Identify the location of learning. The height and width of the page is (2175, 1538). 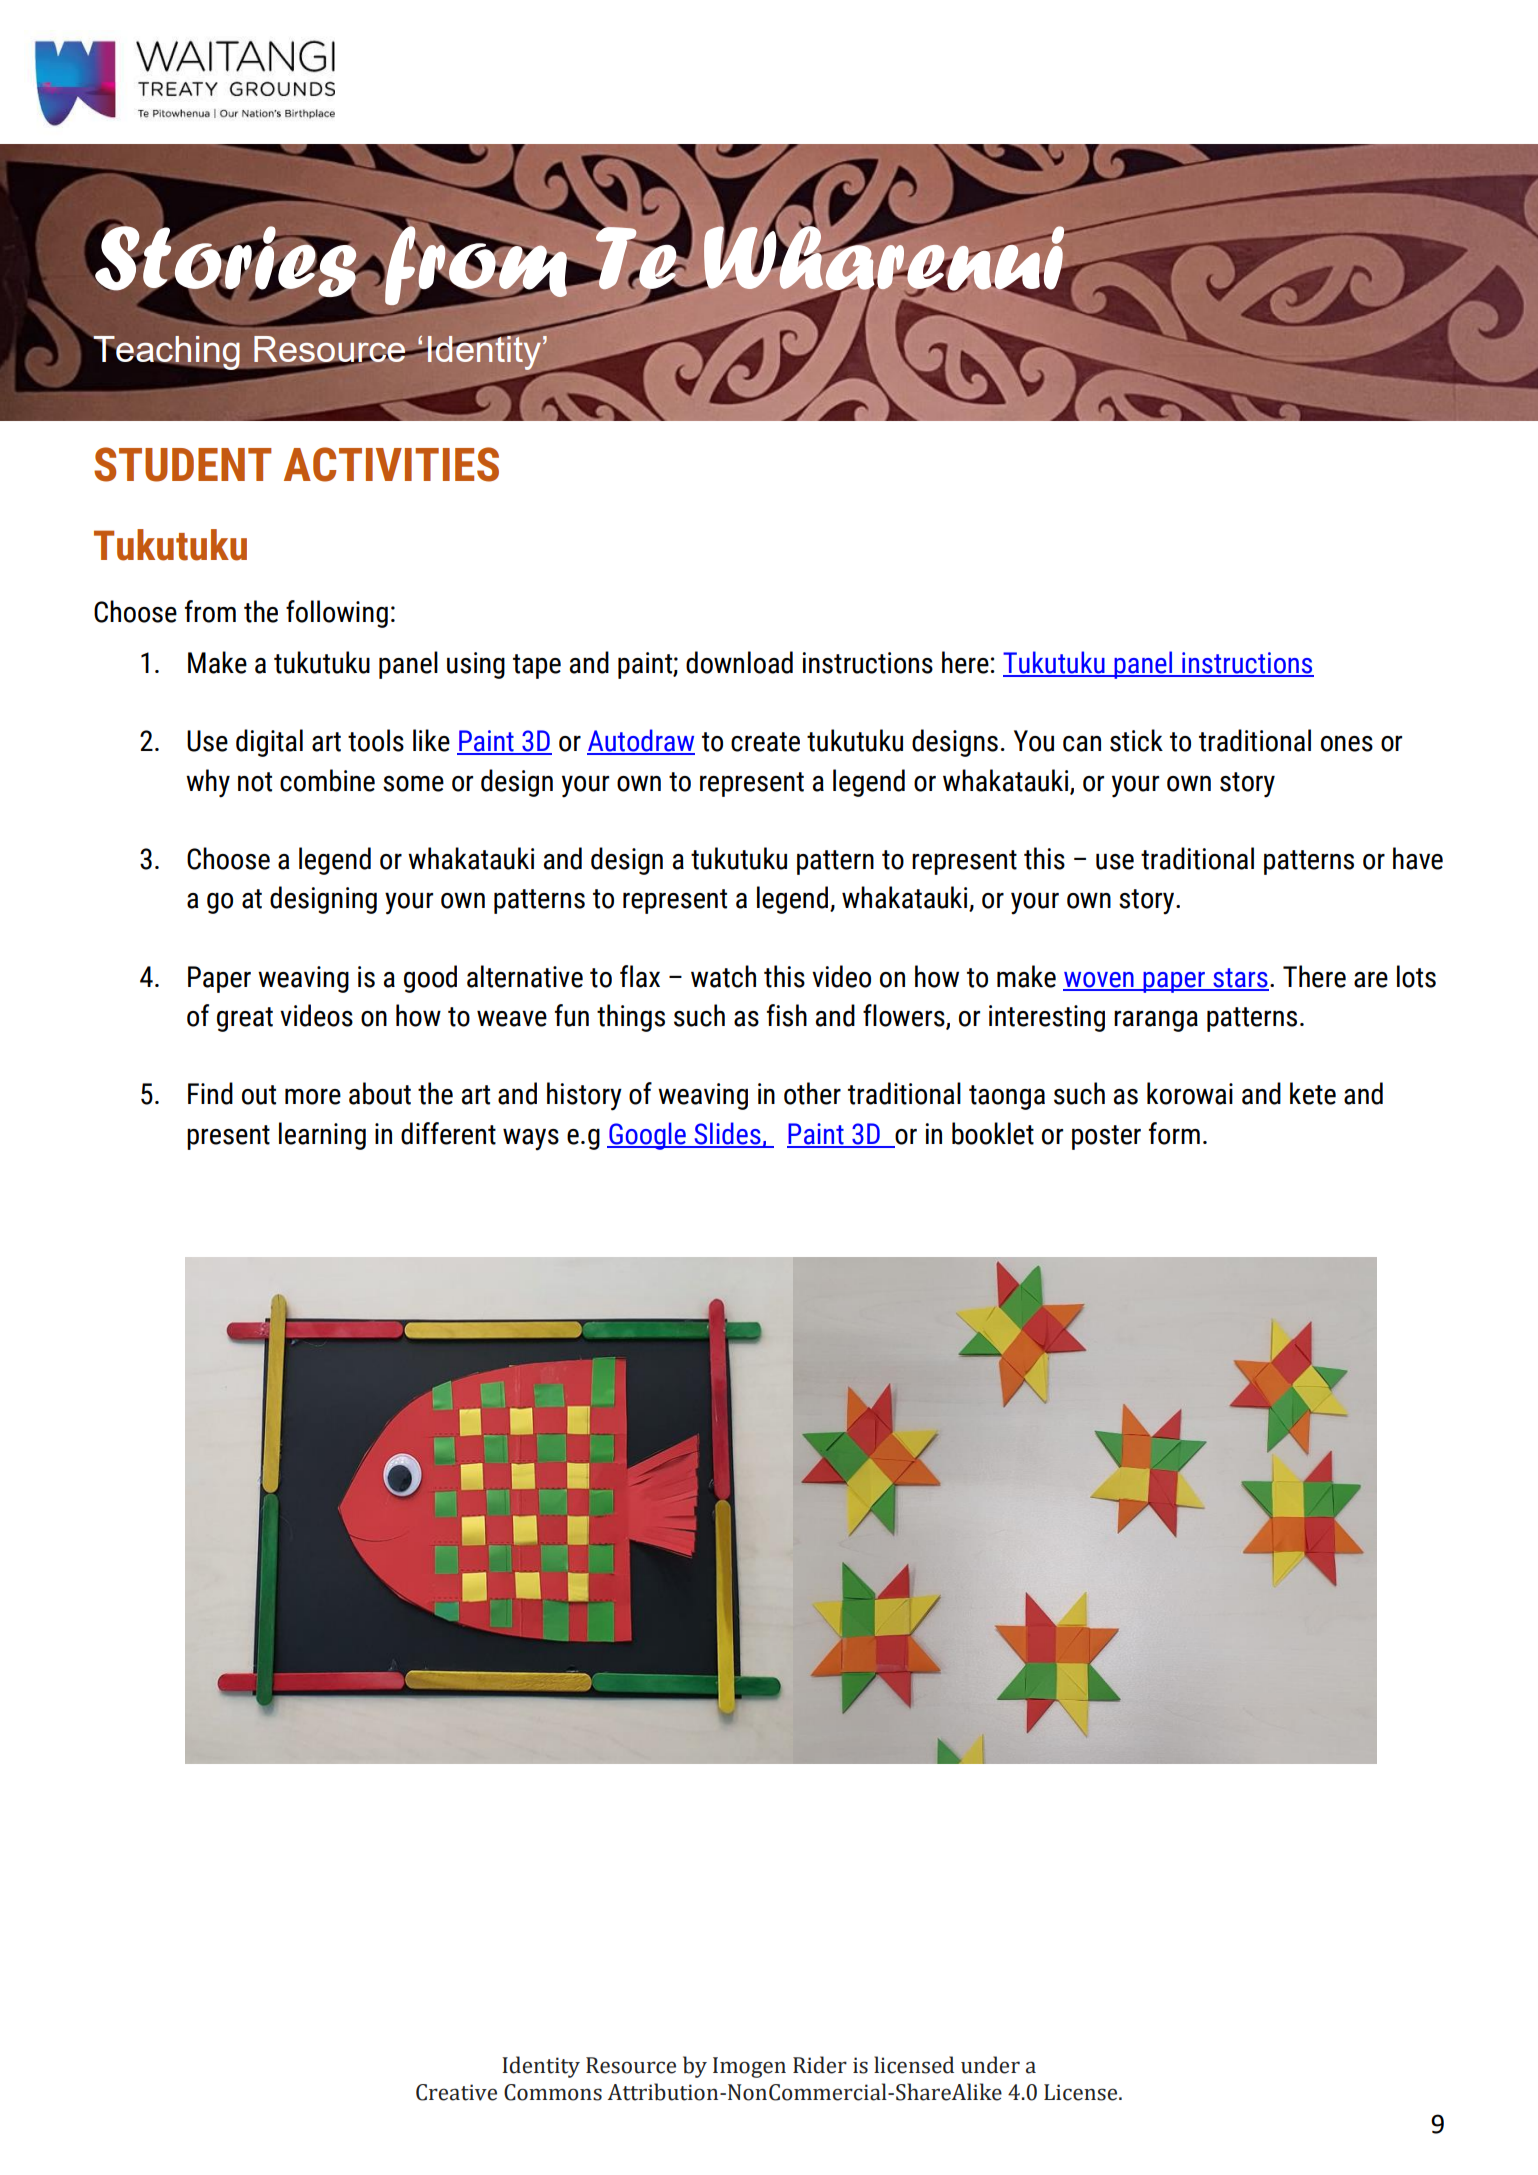
(322, 1136).
